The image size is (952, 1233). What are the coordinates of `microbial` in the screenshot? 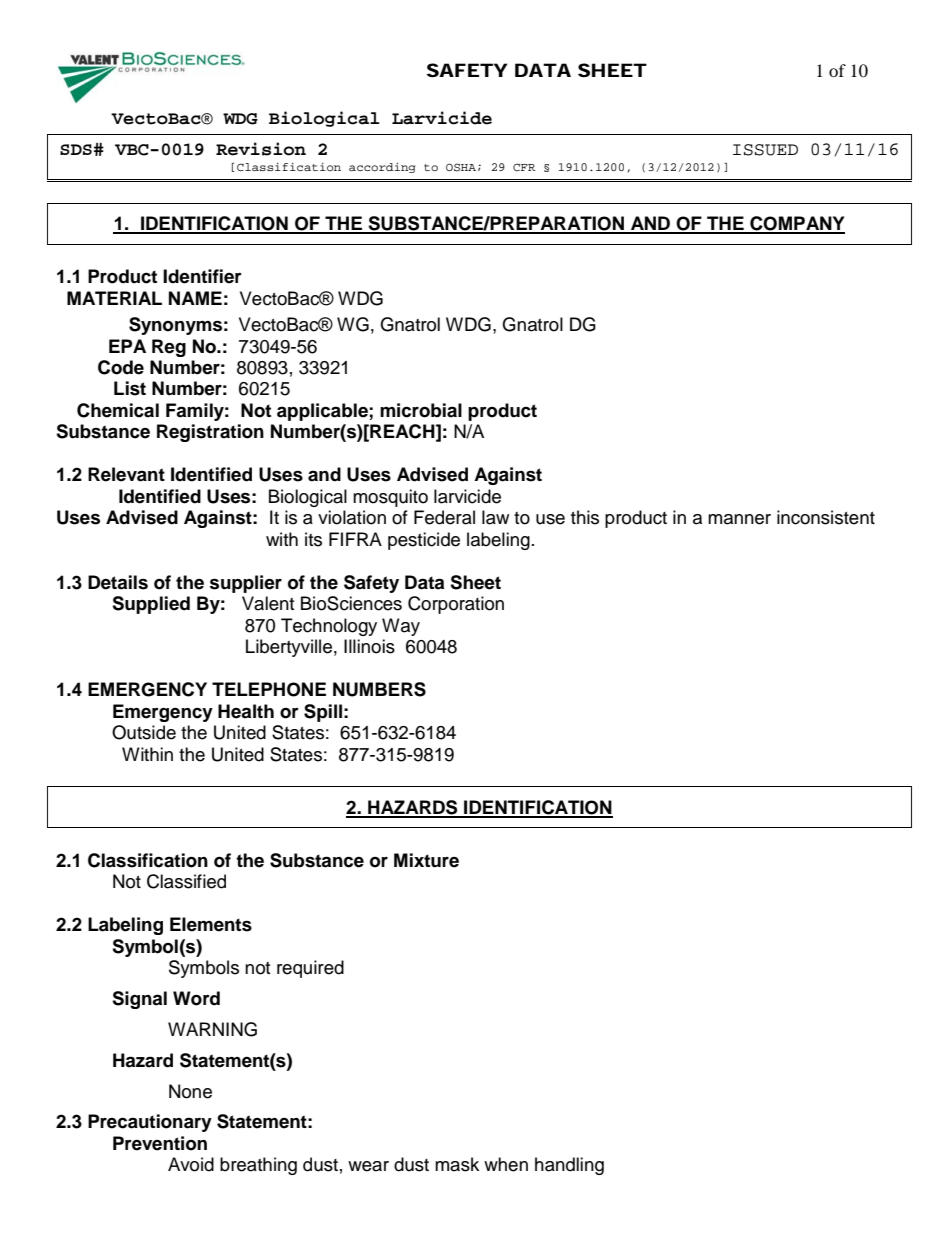 It's located at (421, 410).
